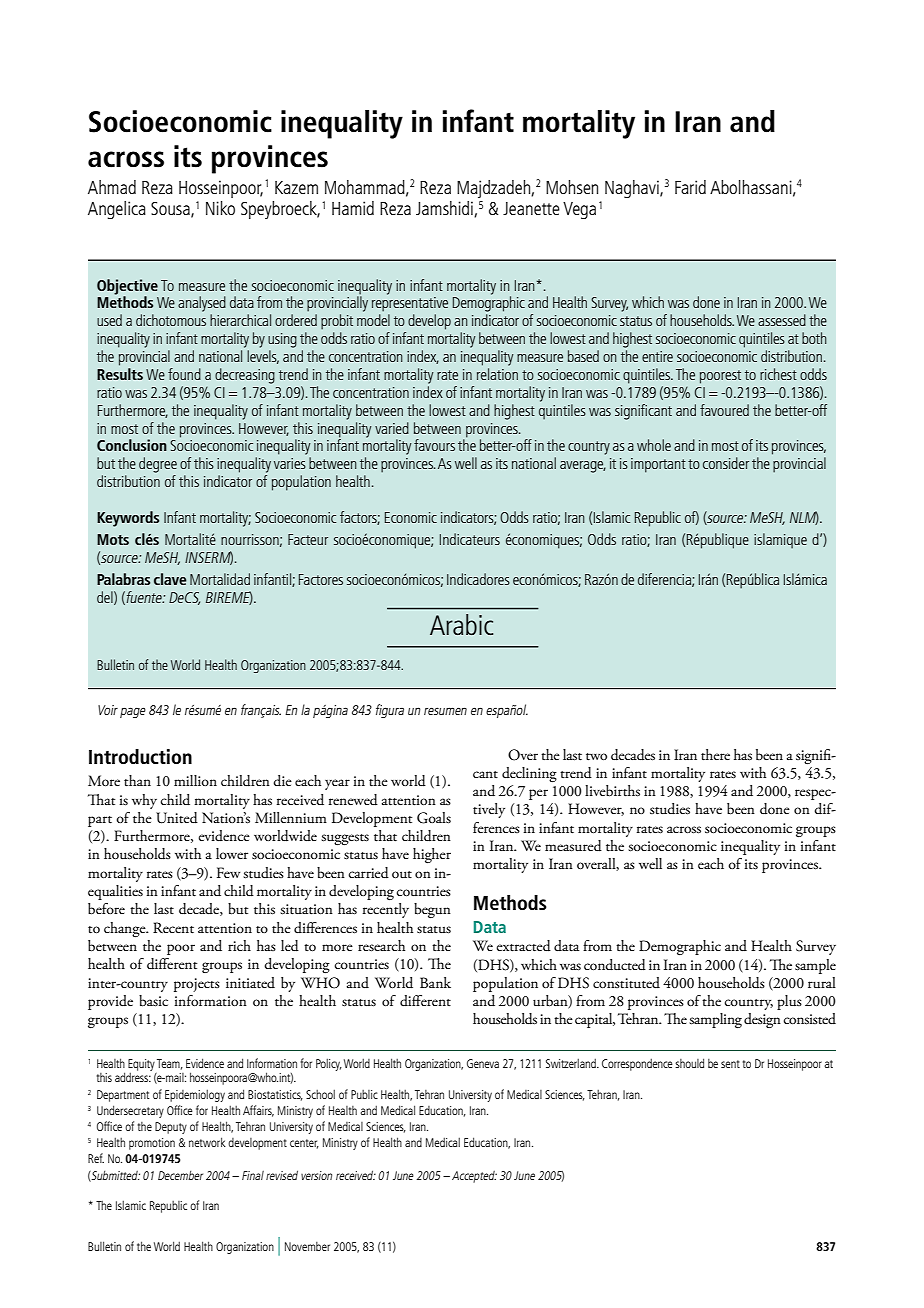  Describe the element at coordinates (220, 208) in the screenshot. I see `Niko` at that location.
